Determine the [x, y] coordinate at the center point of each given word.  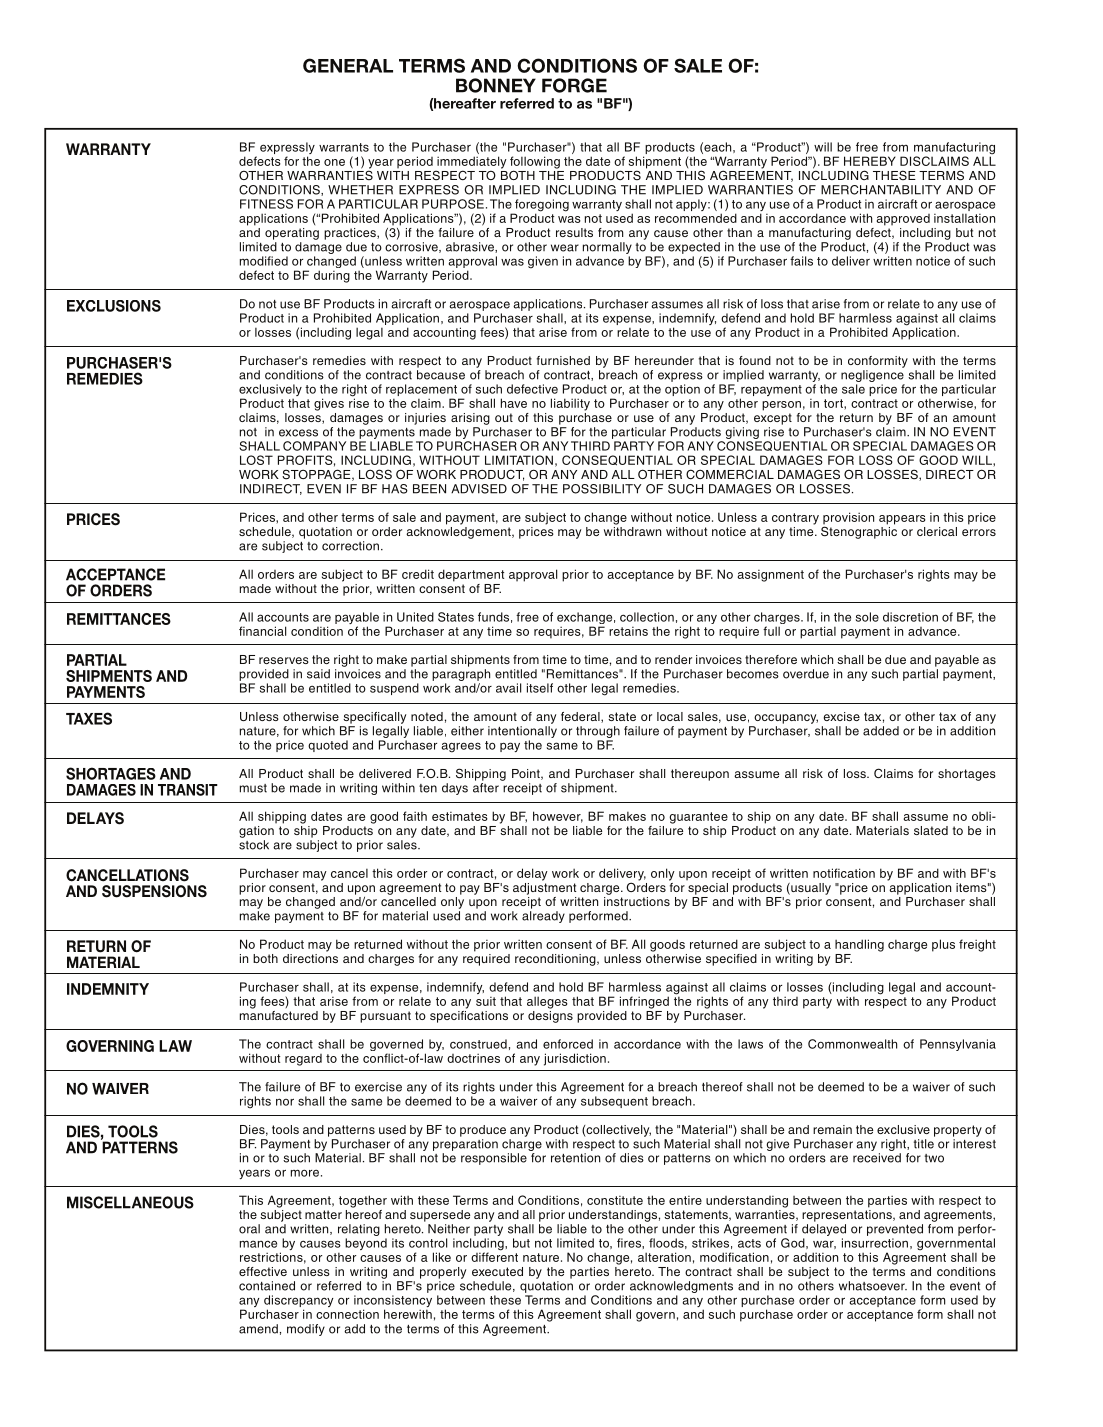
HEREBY [870, 161]
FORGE [574, 85]
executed [497, 1271]
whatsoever [873, 1286]
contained [267, 1286]
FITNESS [266, 204]
